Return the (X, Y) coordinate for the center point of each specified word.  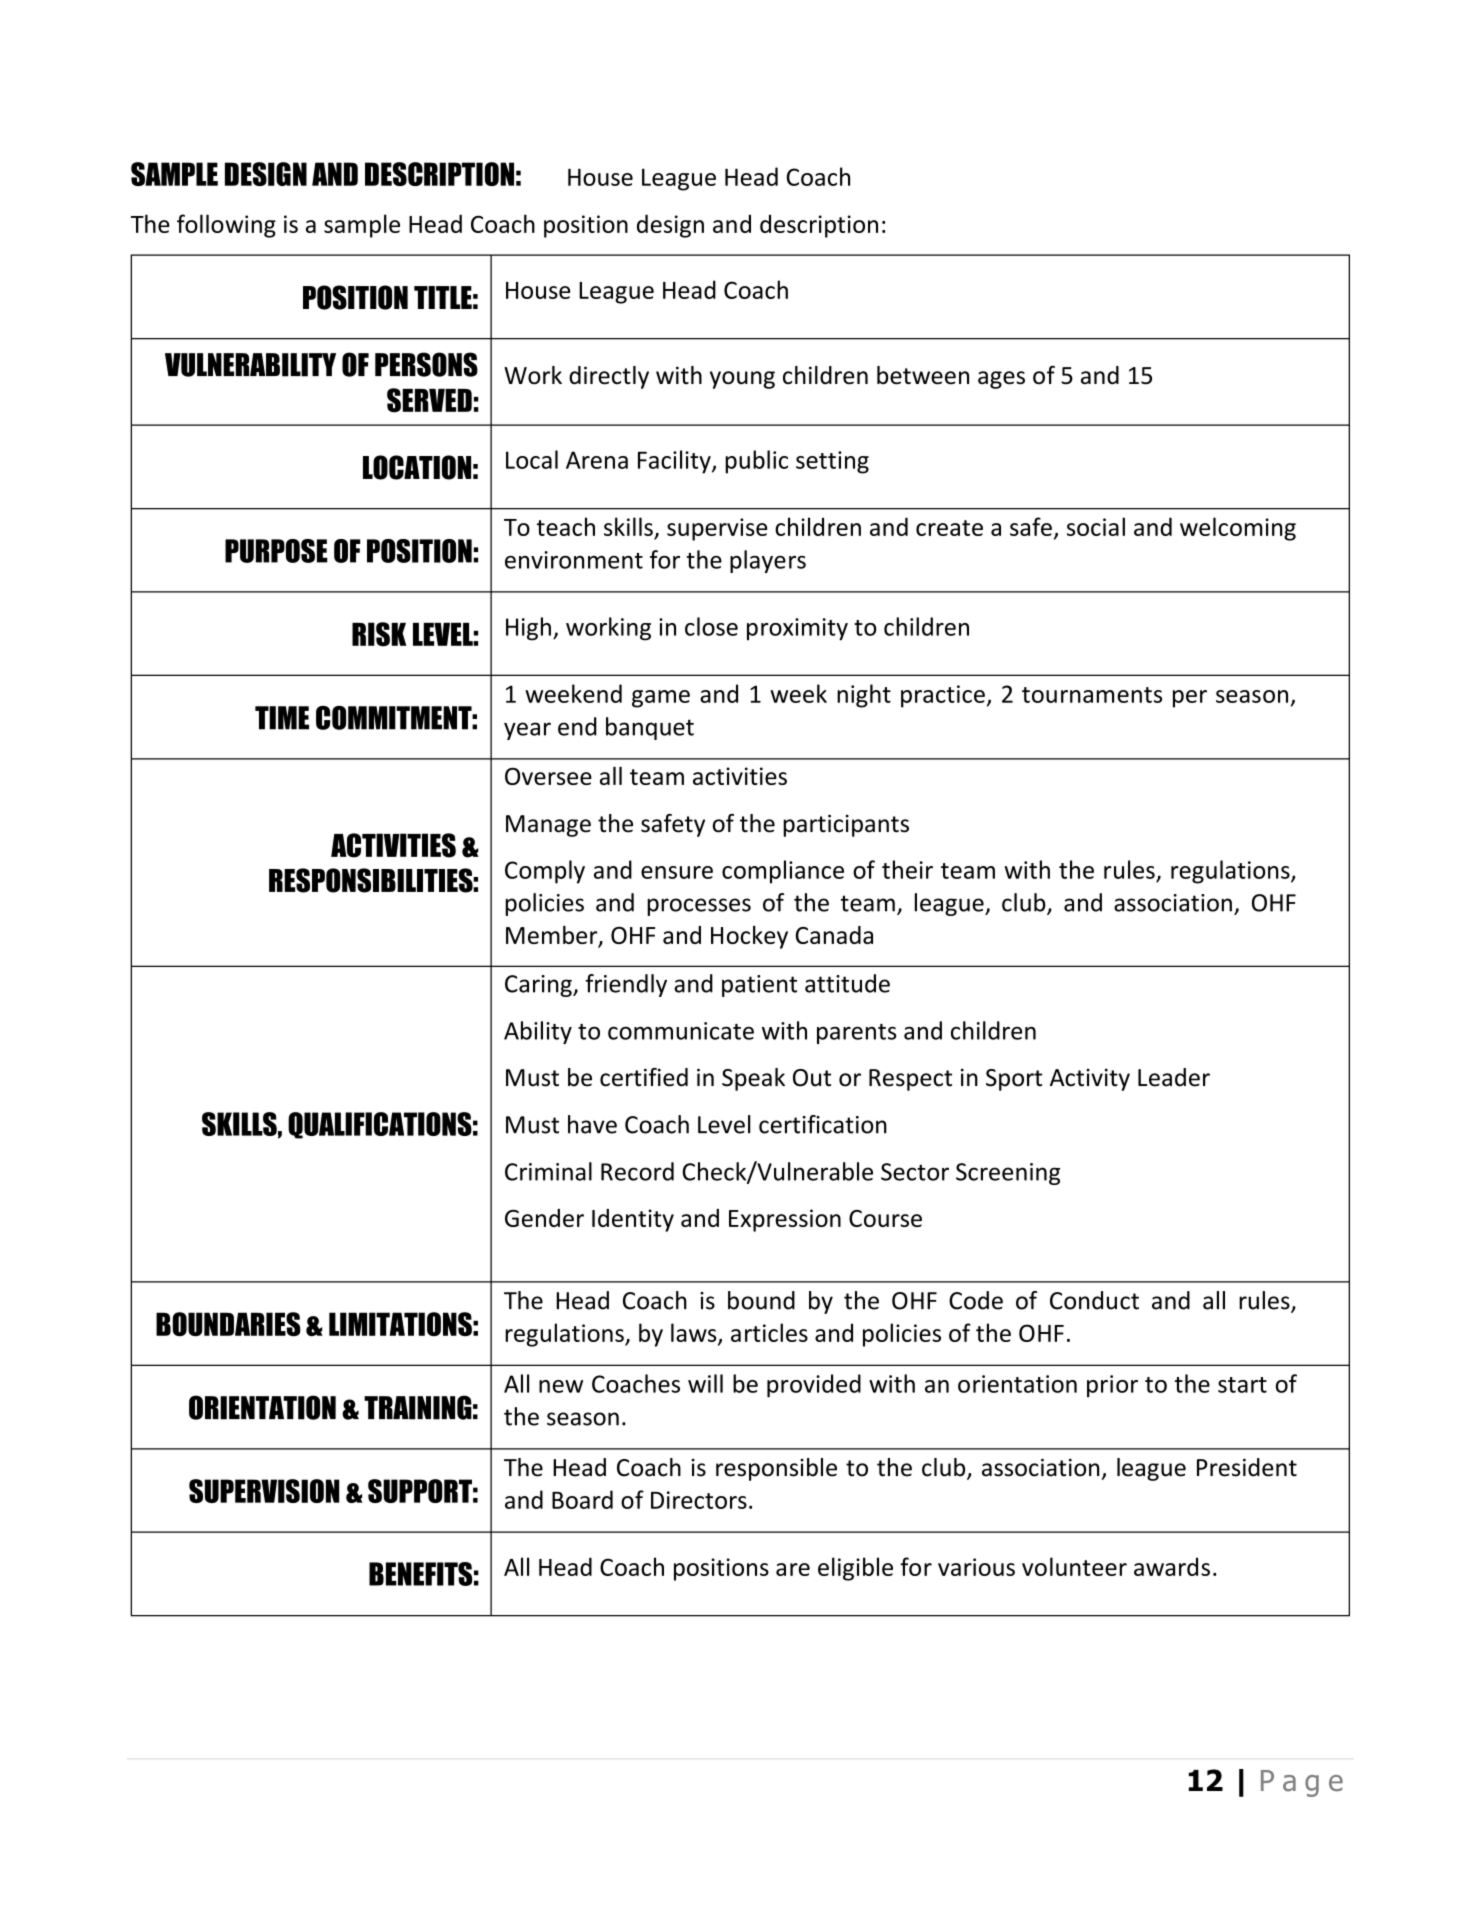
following (226, 226)
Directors (699, 1500)
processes (699, 907)
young (742, 380)
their (907, 869)
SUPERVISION (264, 1491)
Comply (545, 872)
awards (1172, 1566)
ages (1001, 380)
